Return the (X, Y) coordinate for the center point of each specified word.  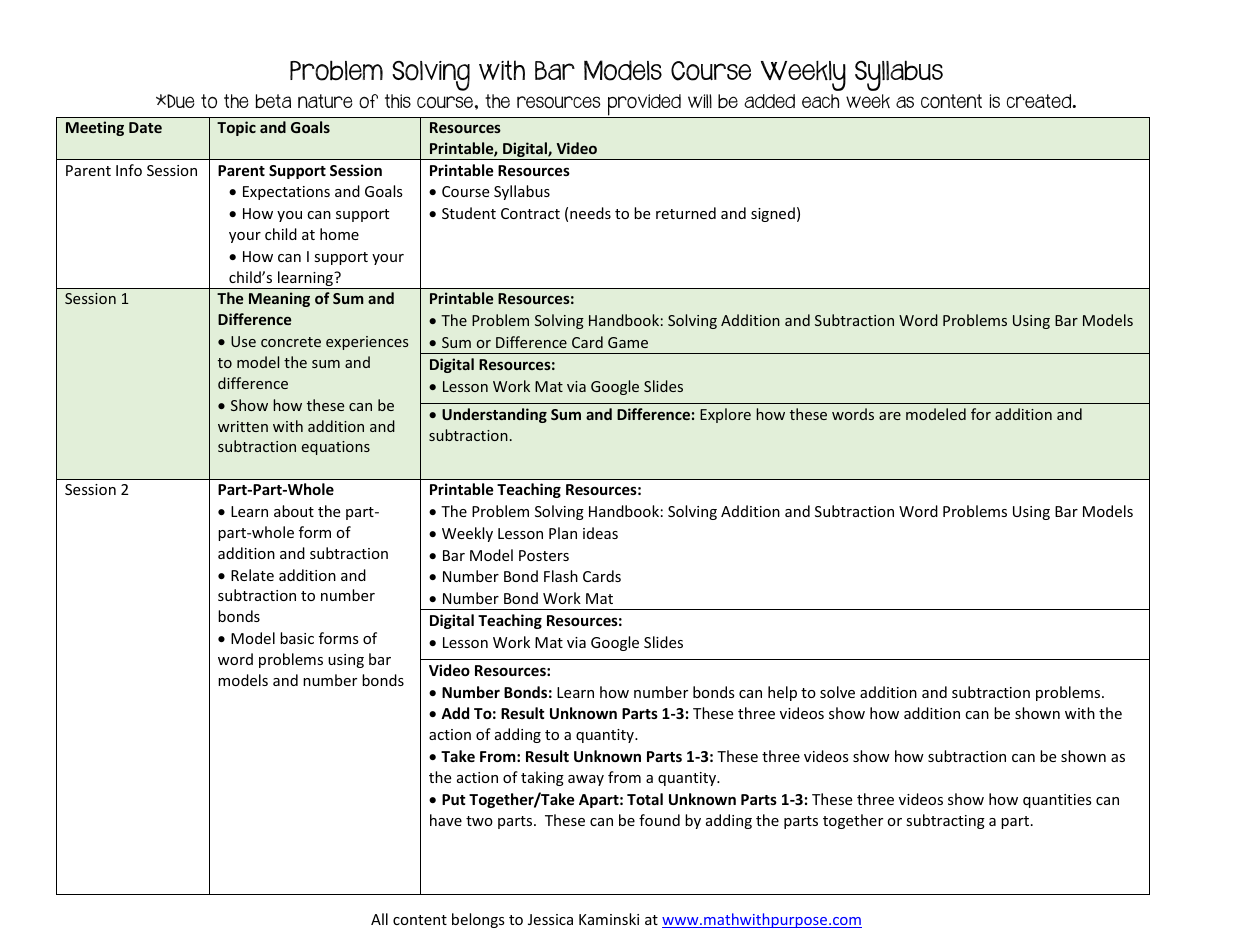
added (769, 101)
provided (644, 106)
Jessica (550, 919)
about (294, 511)
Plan (563, 533)
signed (773, 214)
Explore (725, 415)
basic (297, 638)
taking (542, 778)
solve (837, 692)
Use (243, 341)
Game (628, 342)
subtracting (945, 821)
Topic (236, 128)
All (379, 919)
